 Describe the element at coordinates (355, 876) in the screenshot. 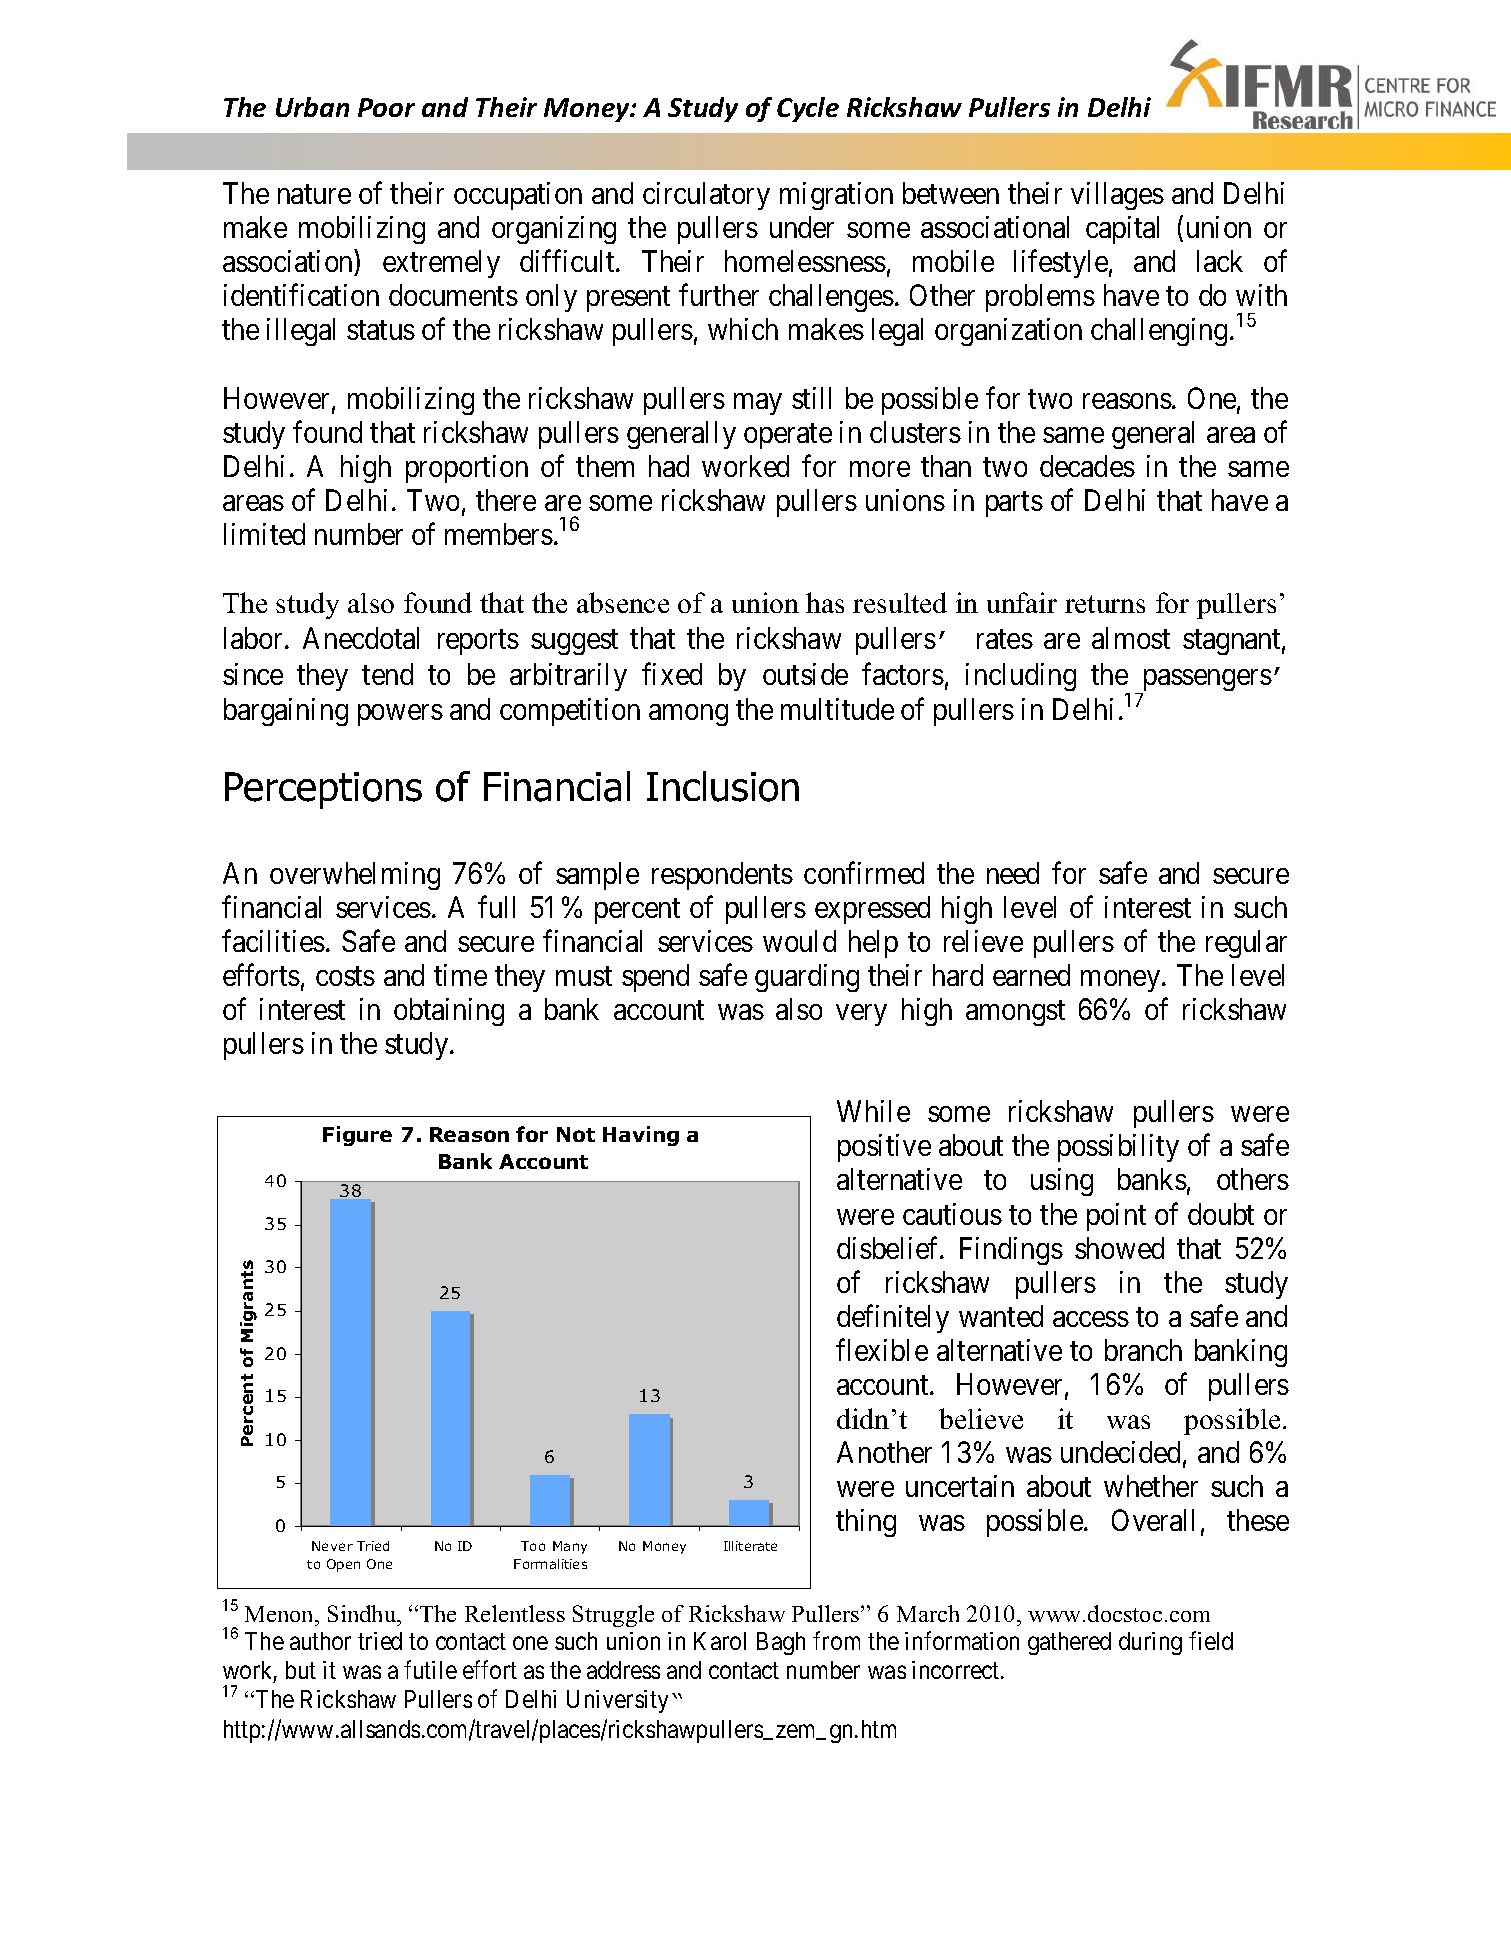

I see `overwhelming` at that location.
